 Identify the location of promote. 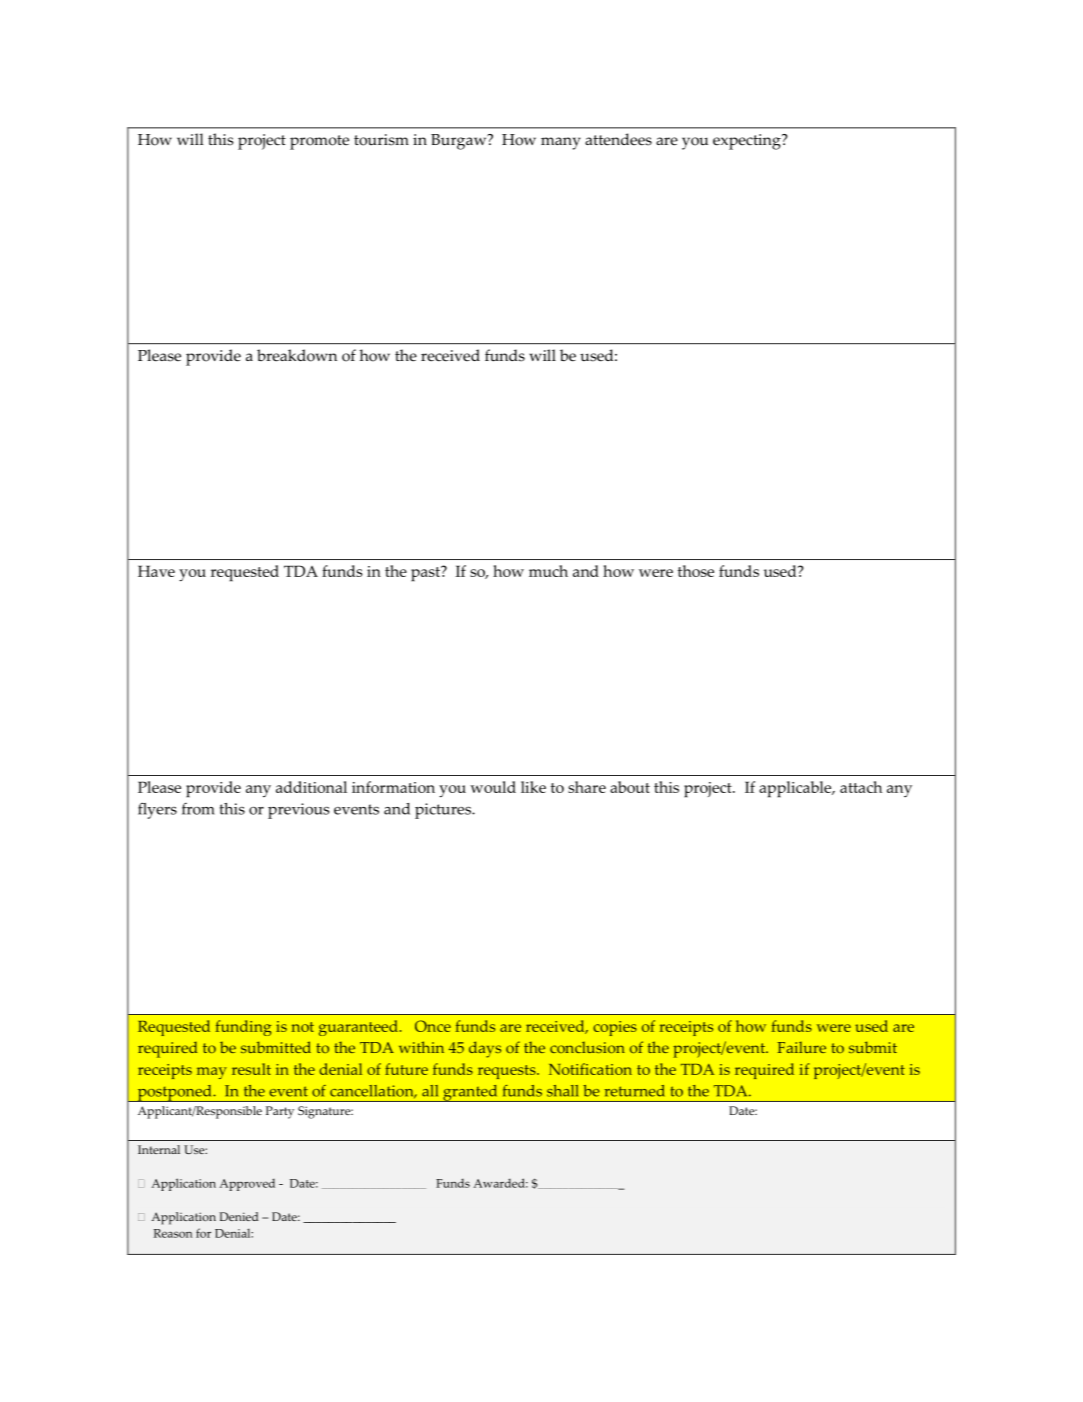
(319, 142).
